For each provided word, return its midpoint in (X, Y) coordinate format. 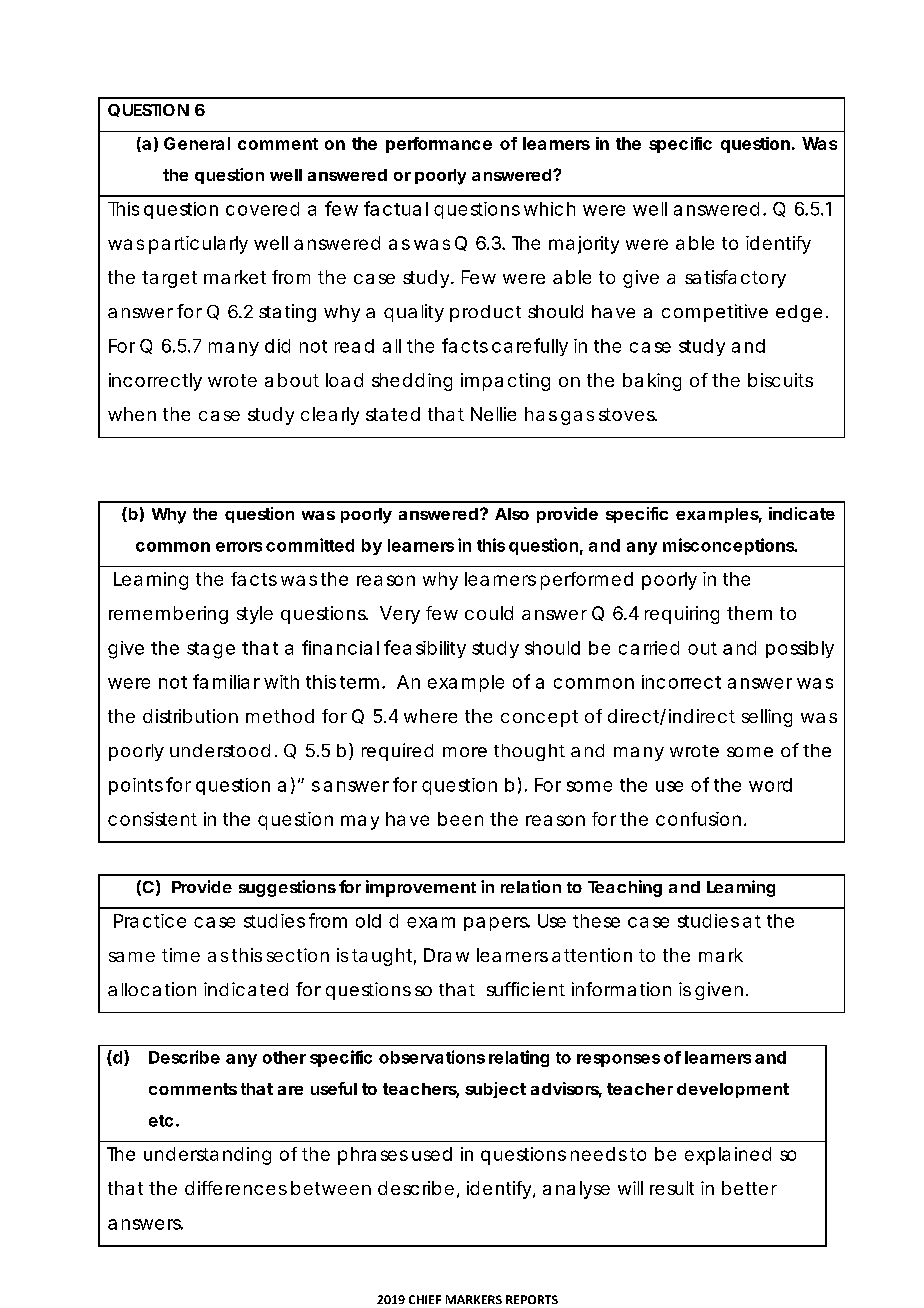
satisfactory (735, 279)
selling (767, 718)
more (465, 752)
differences (236, 1188)
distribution (190, 716)
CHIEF (425, 1299)
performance (439, 145)
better (749, 1188)
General (197, 143)
